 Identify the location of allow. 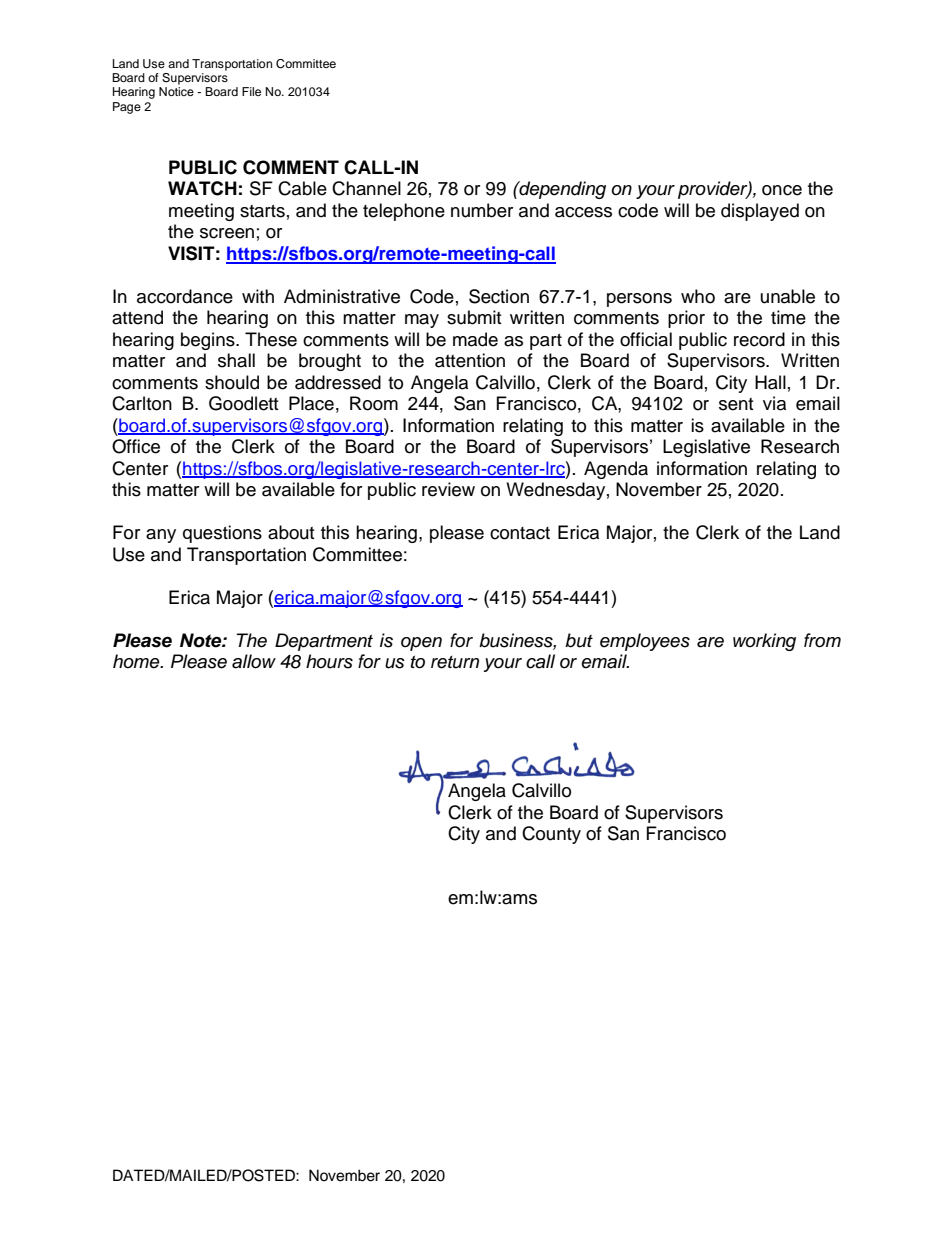
(254, 661).
